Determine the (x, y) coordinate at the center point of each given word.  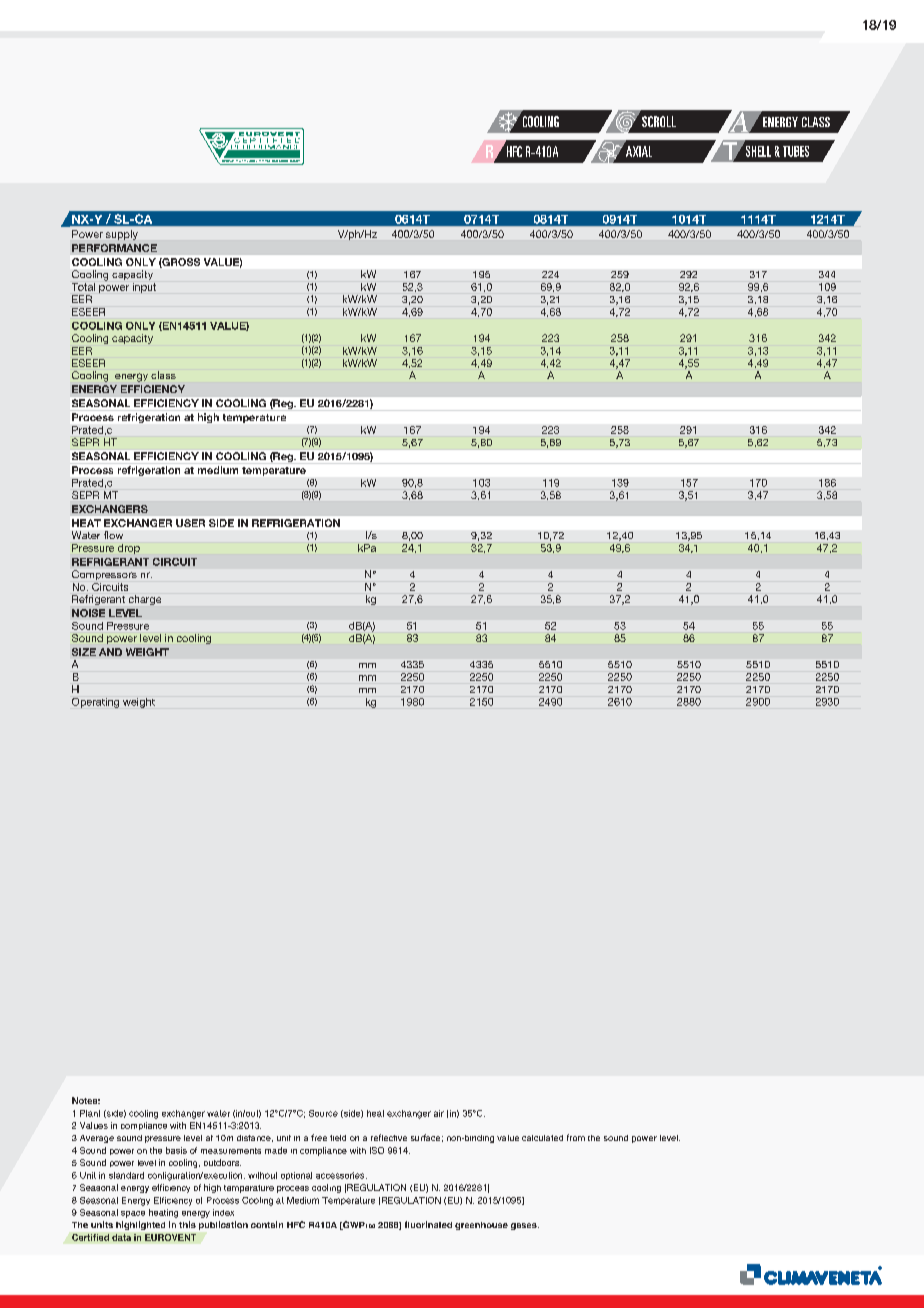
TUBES (796, 151)
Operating (95, 703)
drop (129, 549)
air (439, 1113)
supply (122, 235)
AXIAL (639, 151)
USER (190, 523)
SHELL (757, 150)
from (576, 1137)
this (187, 1224)
